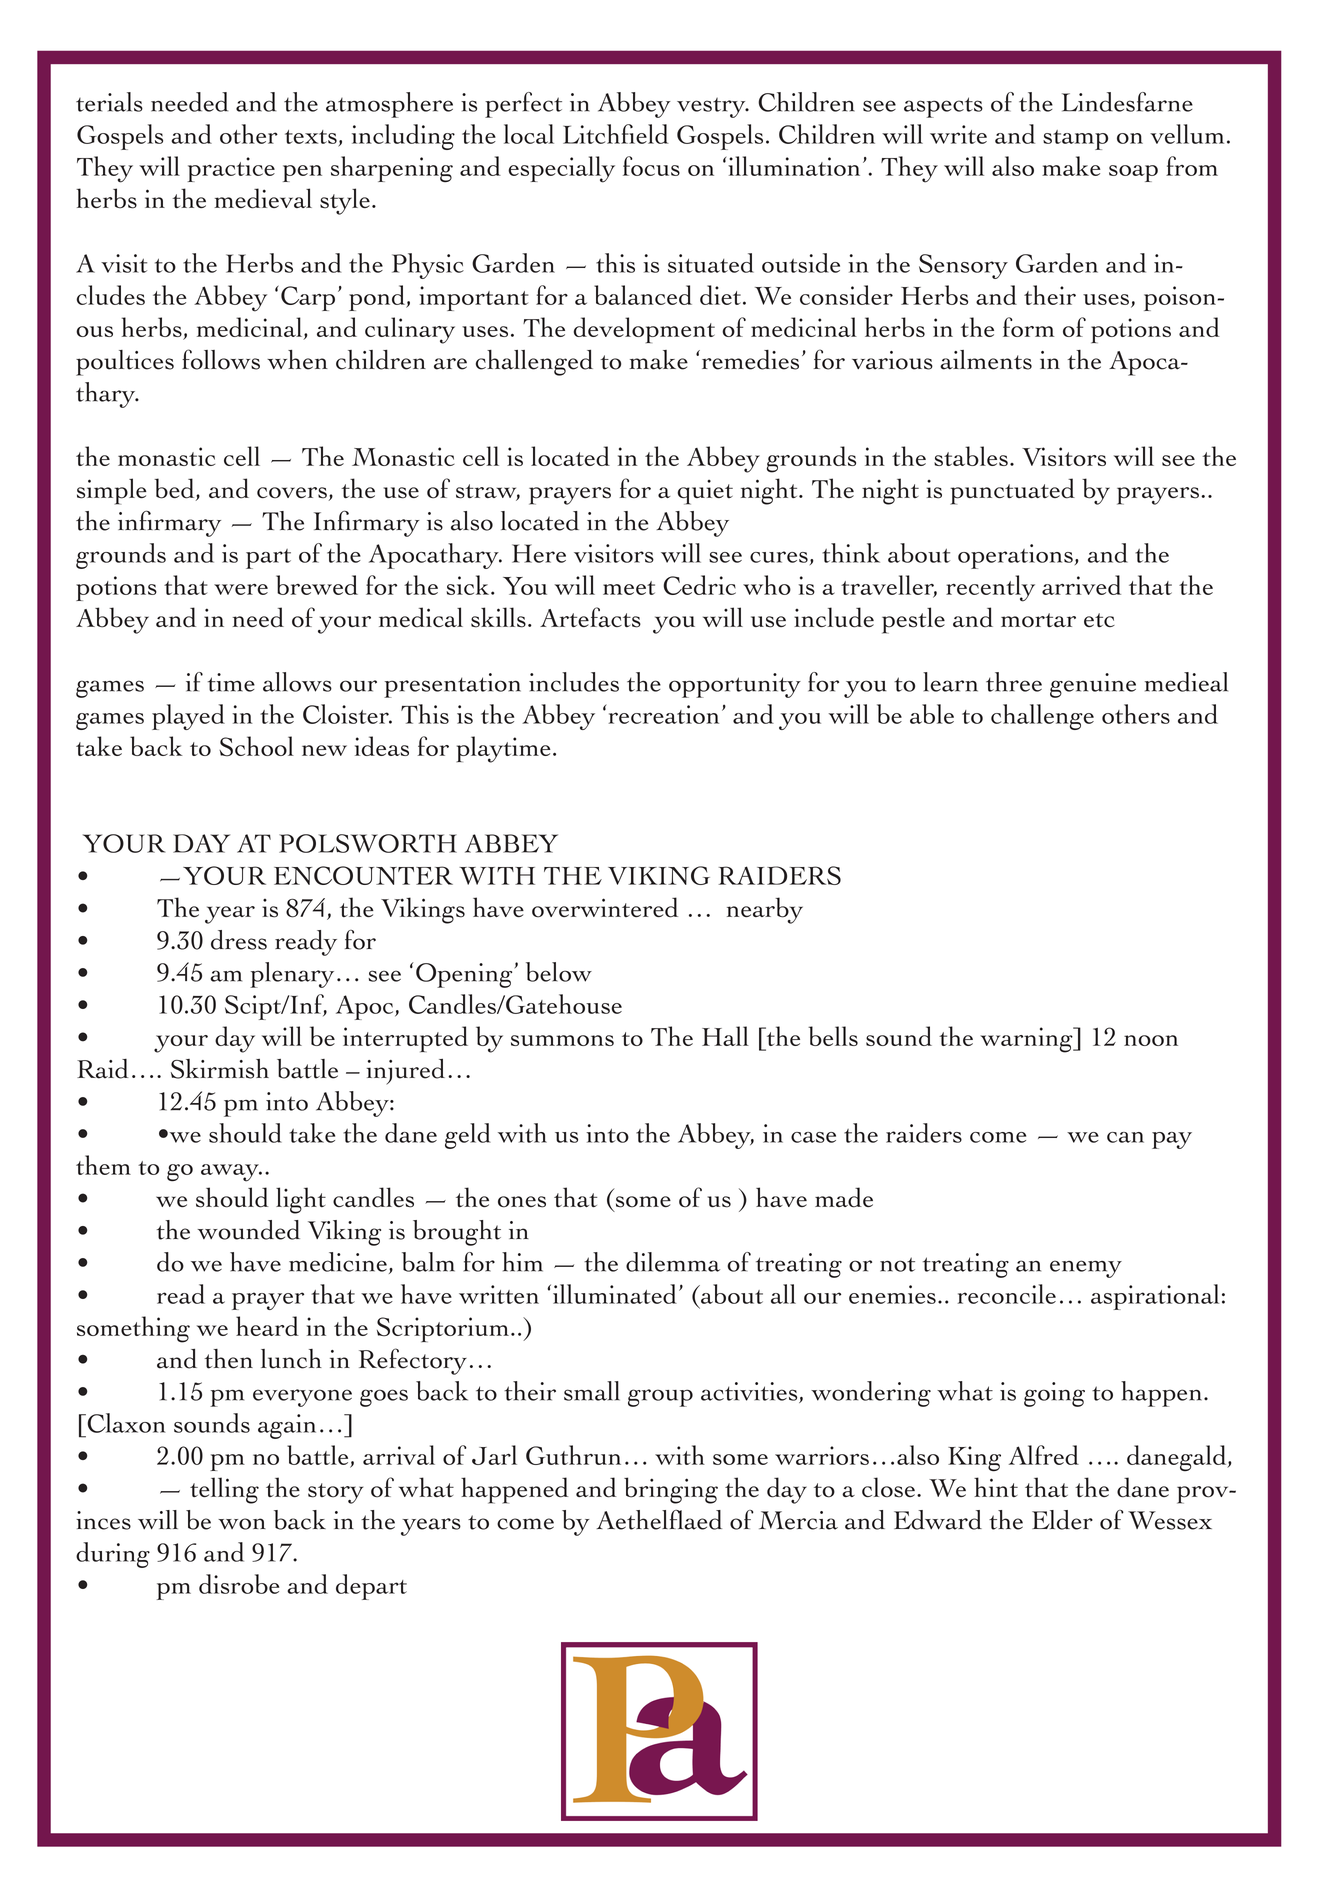  I want to click on focus, so click(651, 166).
